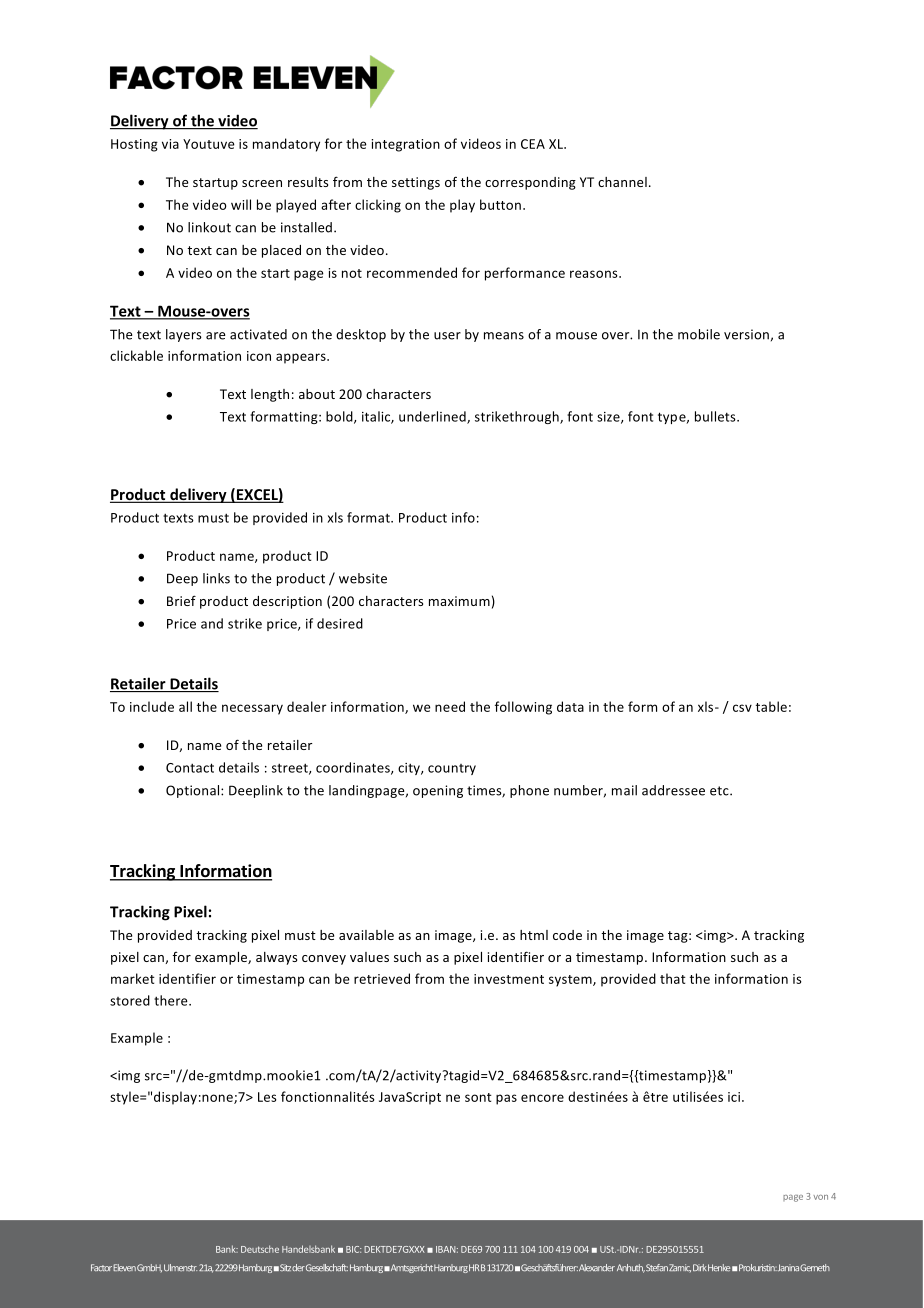 This screenshot has width=924, height=1308. What do you see at coordinates (622, 182) in the screenshot?
I see `channel` at bounding box center [622, 182].
